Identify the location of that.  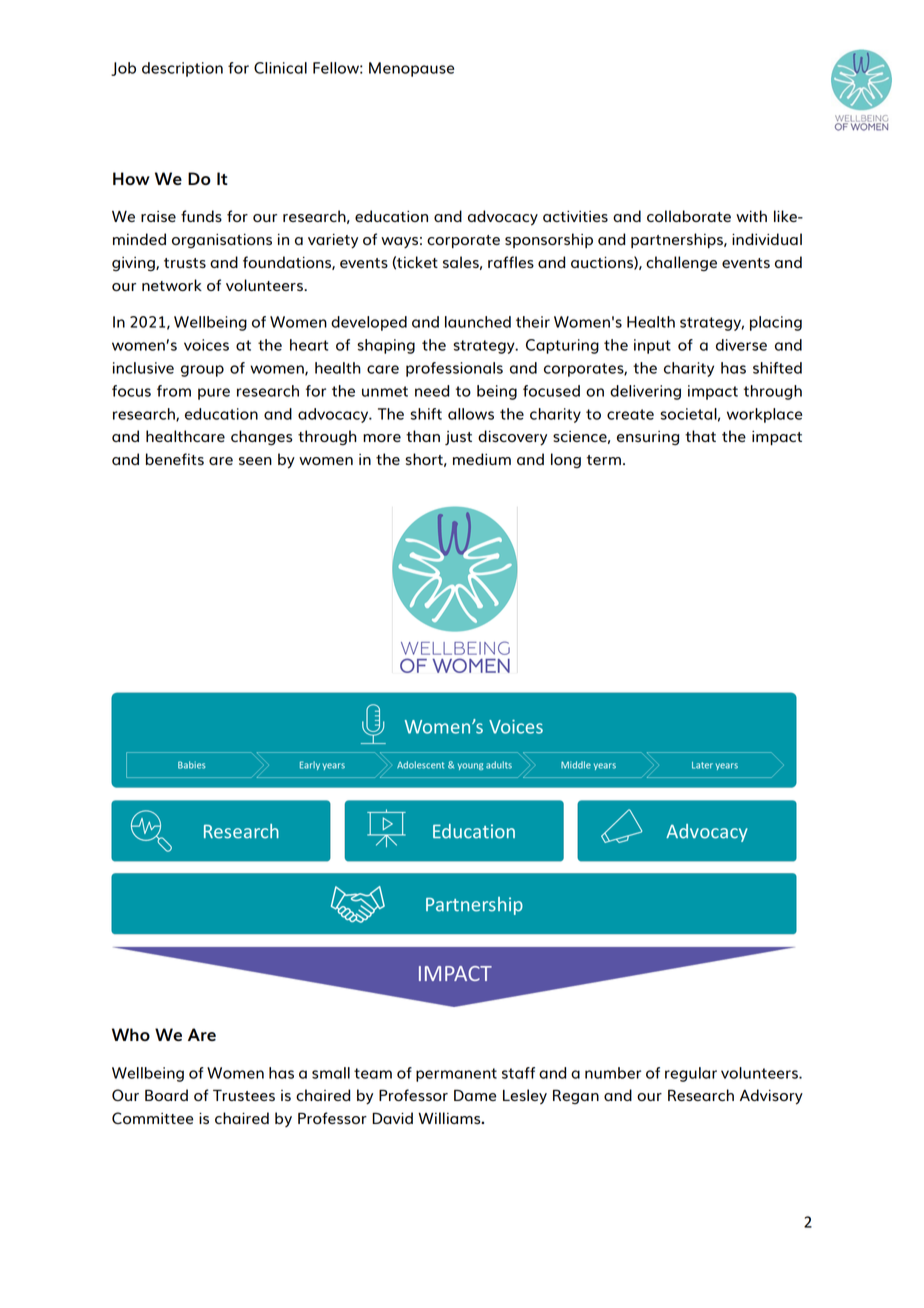
(700, 436).
